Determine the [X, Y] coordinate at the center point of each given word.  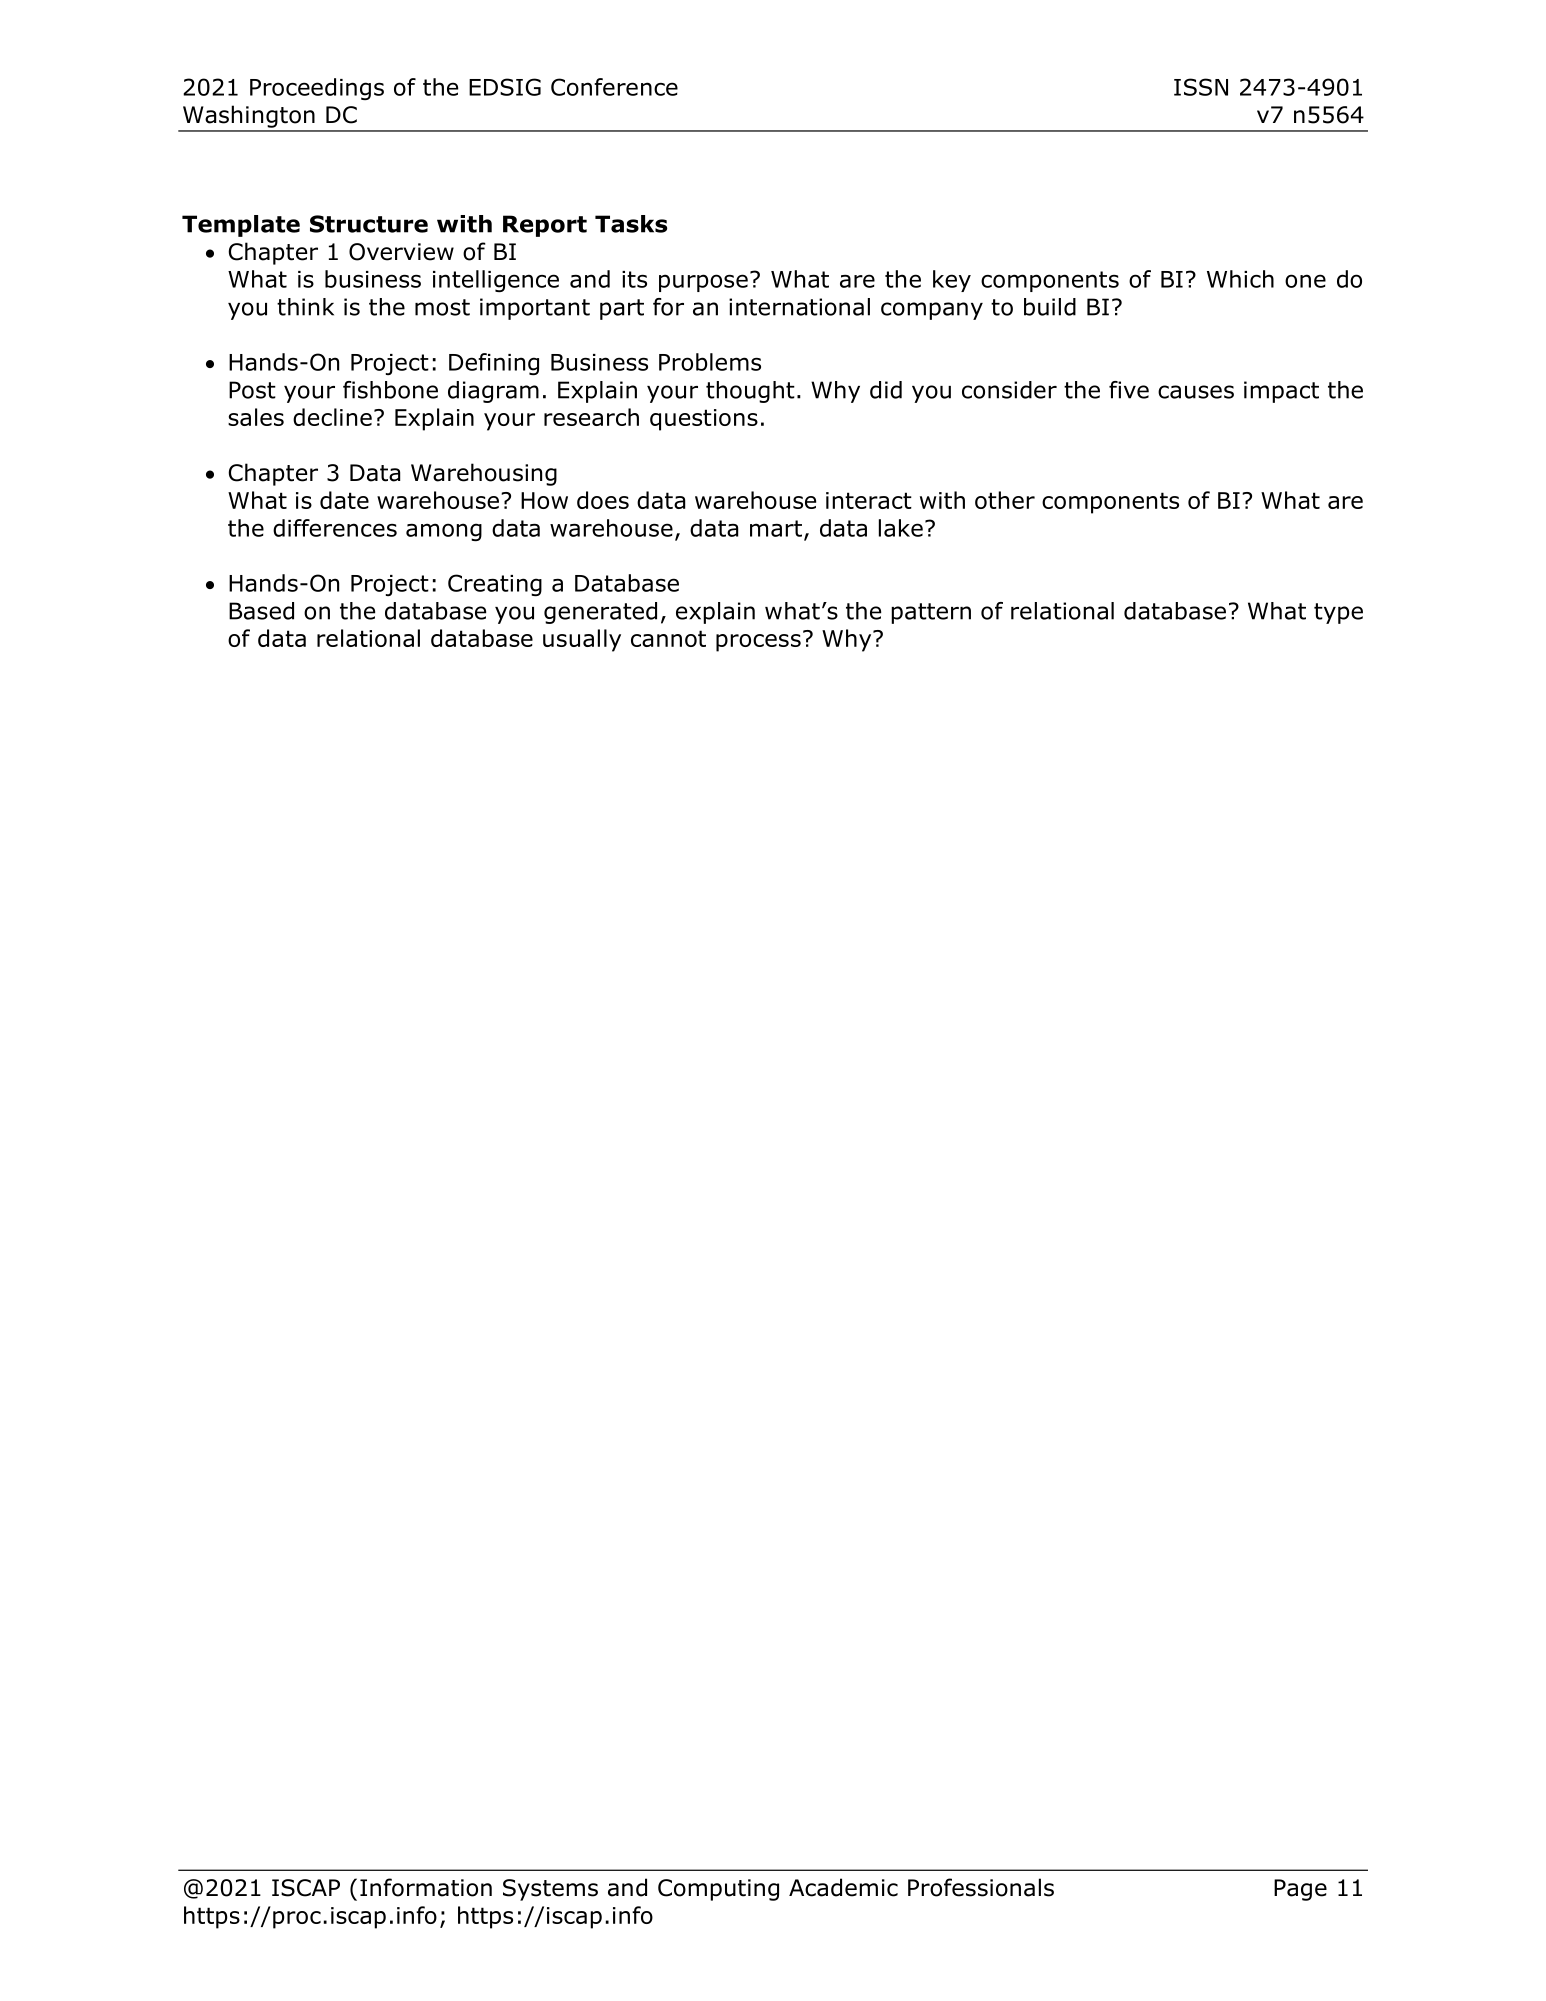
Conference [614, 87]
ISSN [1201, 87]
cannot [668, 638]
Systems [550, 1890]
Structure [369, 224]
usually [582, 640]
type [1338, 613]
